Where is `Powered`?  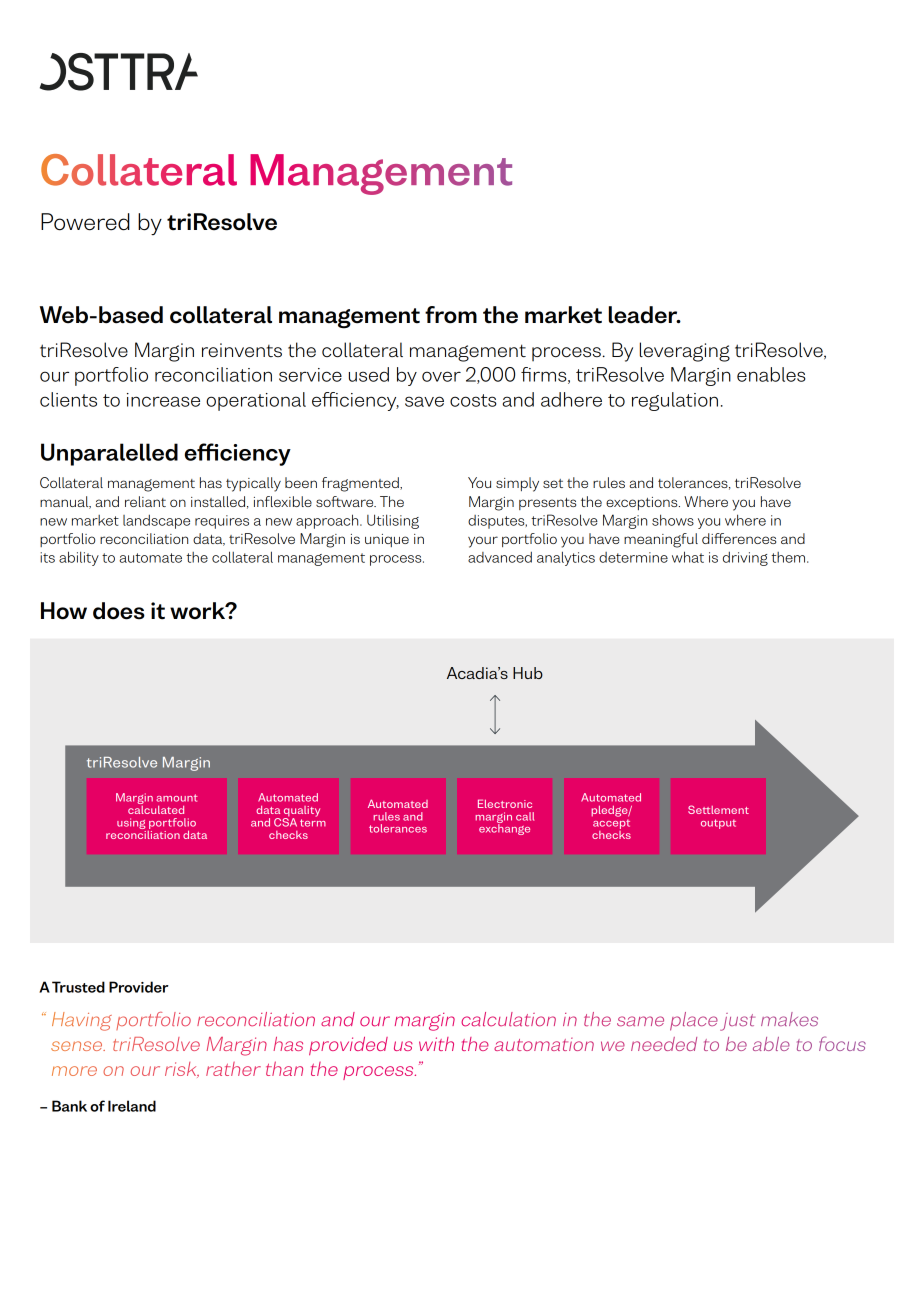
Powered is located at coordinates (85, 222).
